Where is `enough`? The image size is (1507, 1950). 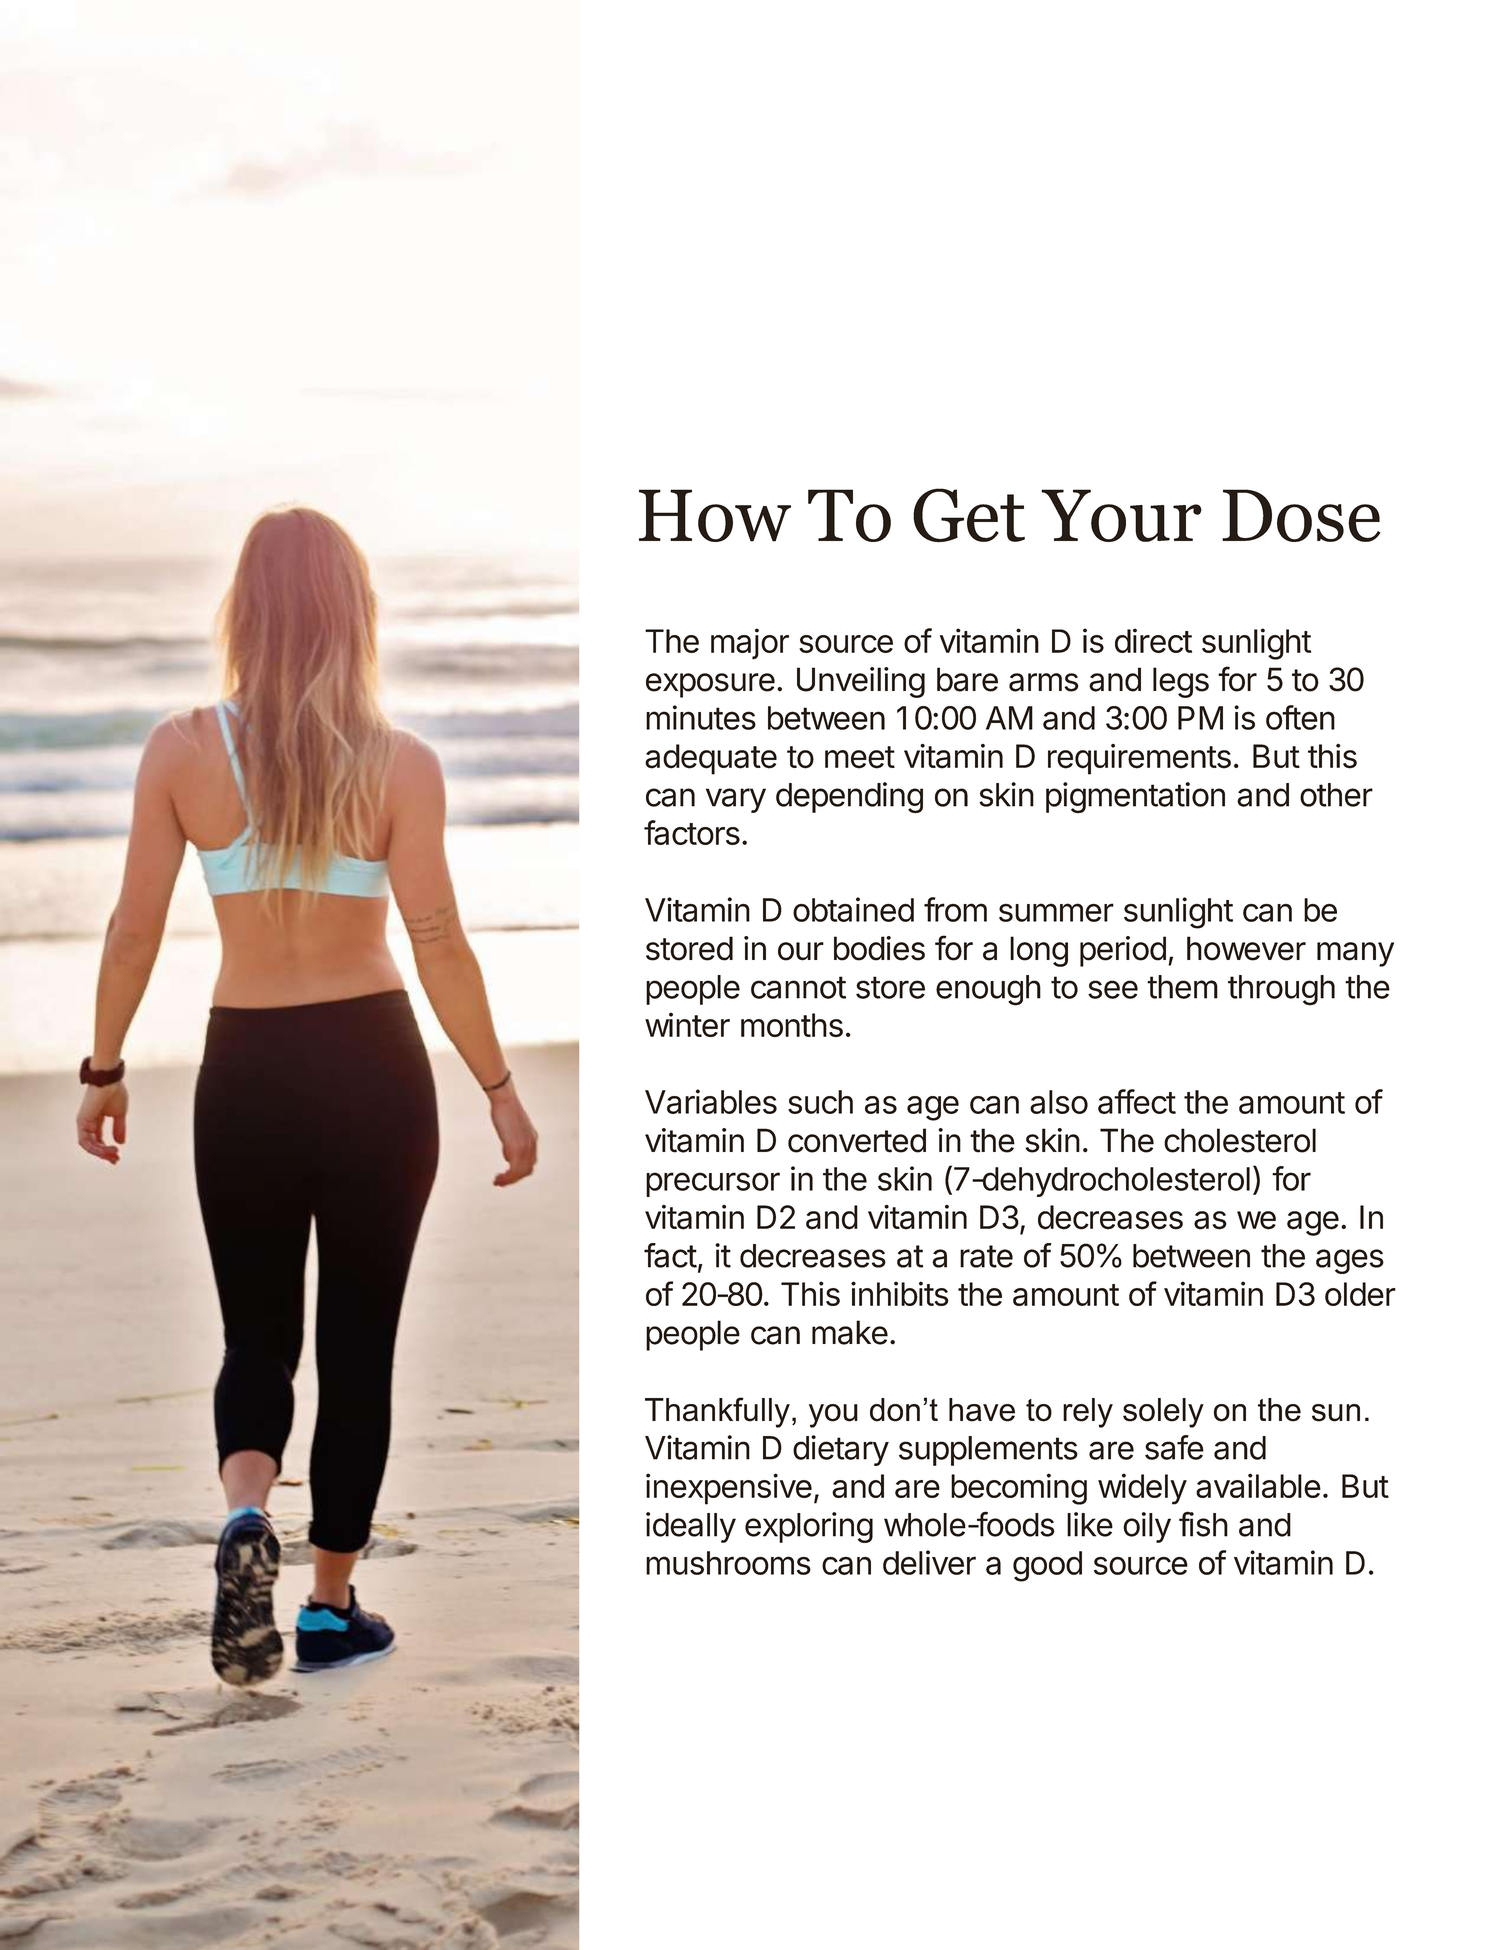 enough is located at coordinates (988, 990).
